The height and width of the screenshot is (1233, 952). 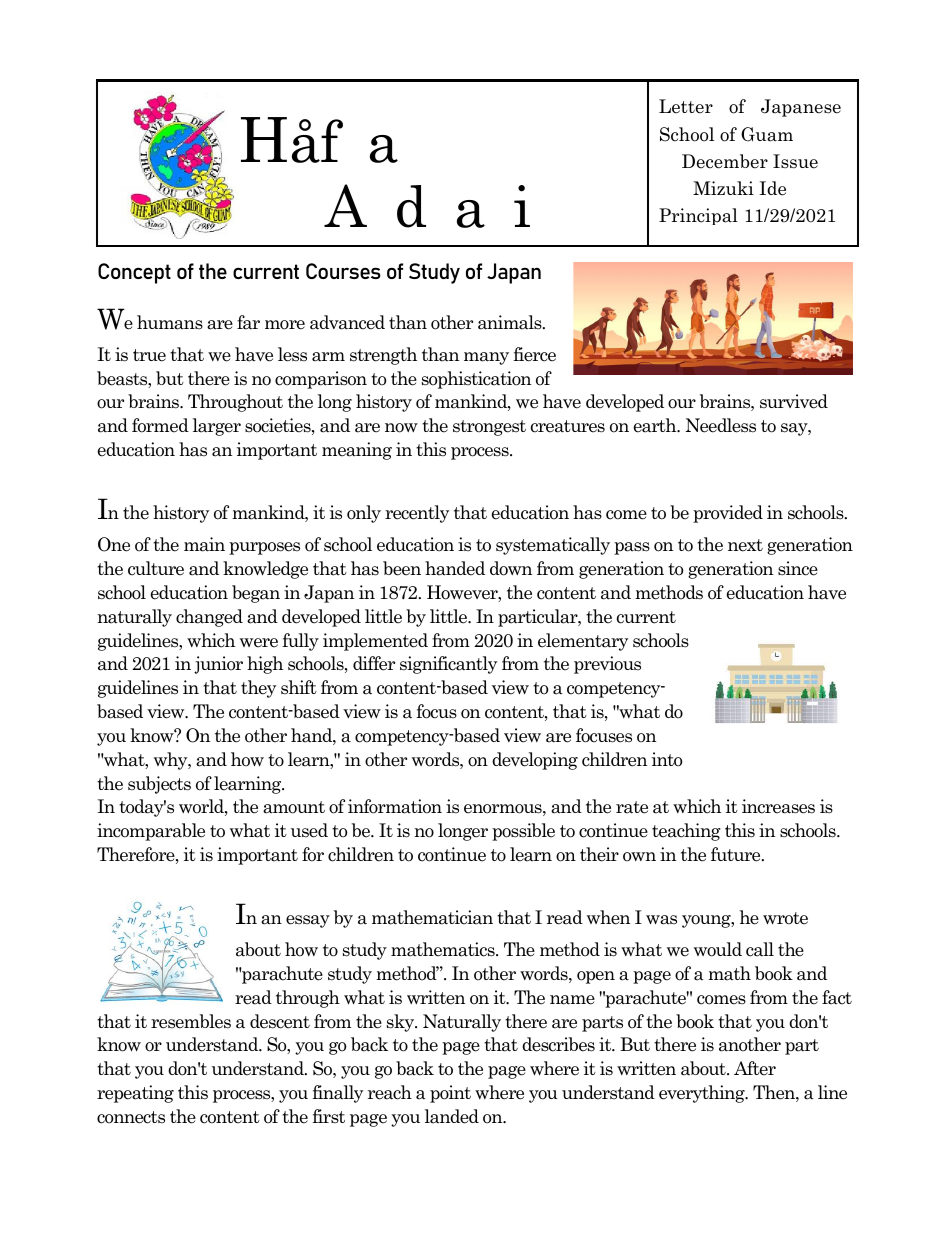 I want to click on true, so click(x=149, y=355).
